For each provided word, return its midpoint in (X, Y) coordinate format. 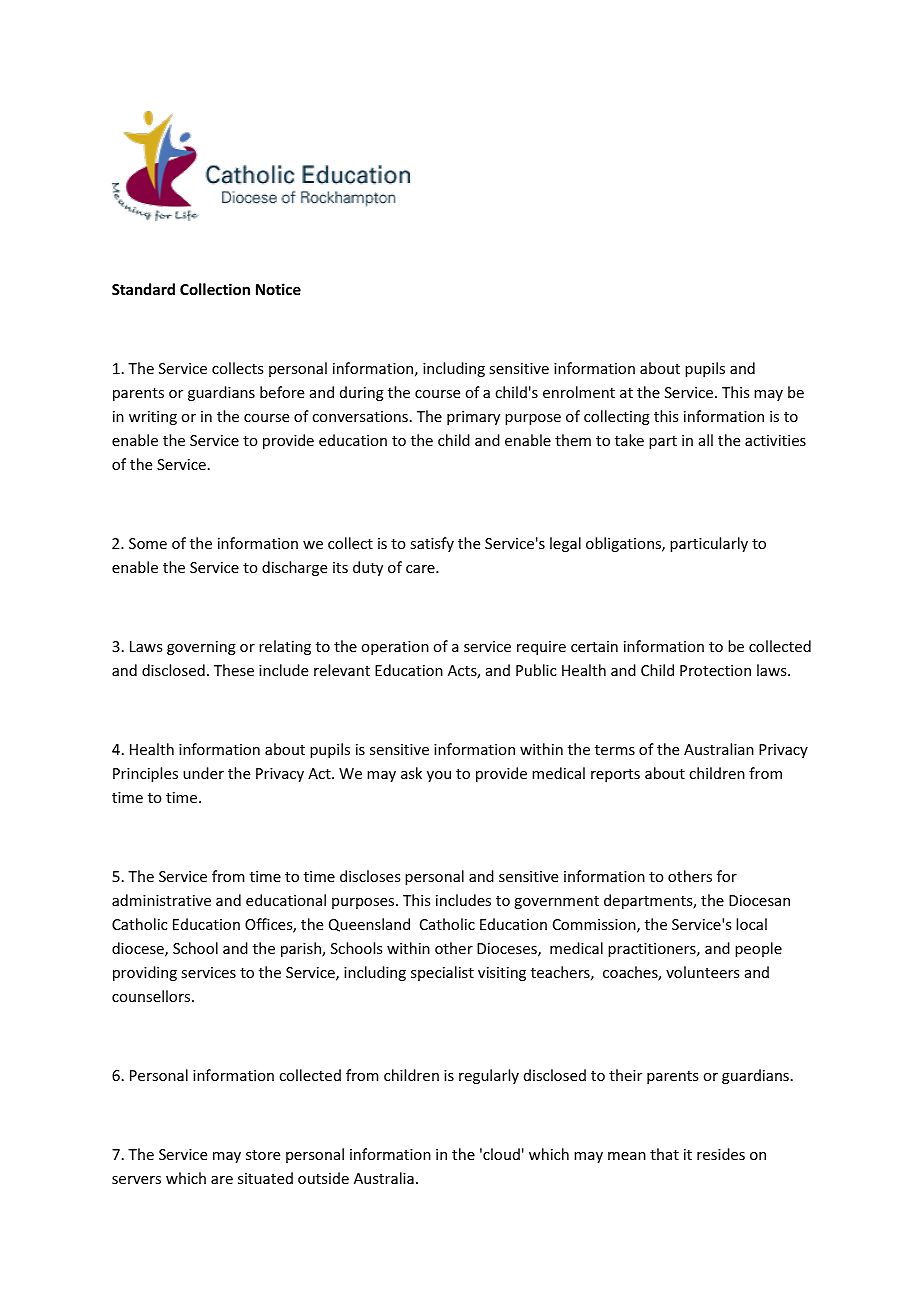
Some (148, 543)
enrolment (579, 392)
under (203, 773)
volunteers (702, 972)
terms (615, 750)
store (263, 1155)
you (439, 776)
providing (145, 973)
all (706, 440)
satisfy (432, 544)
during (362, 393)
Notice (278, 289)
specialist (442, 973)
